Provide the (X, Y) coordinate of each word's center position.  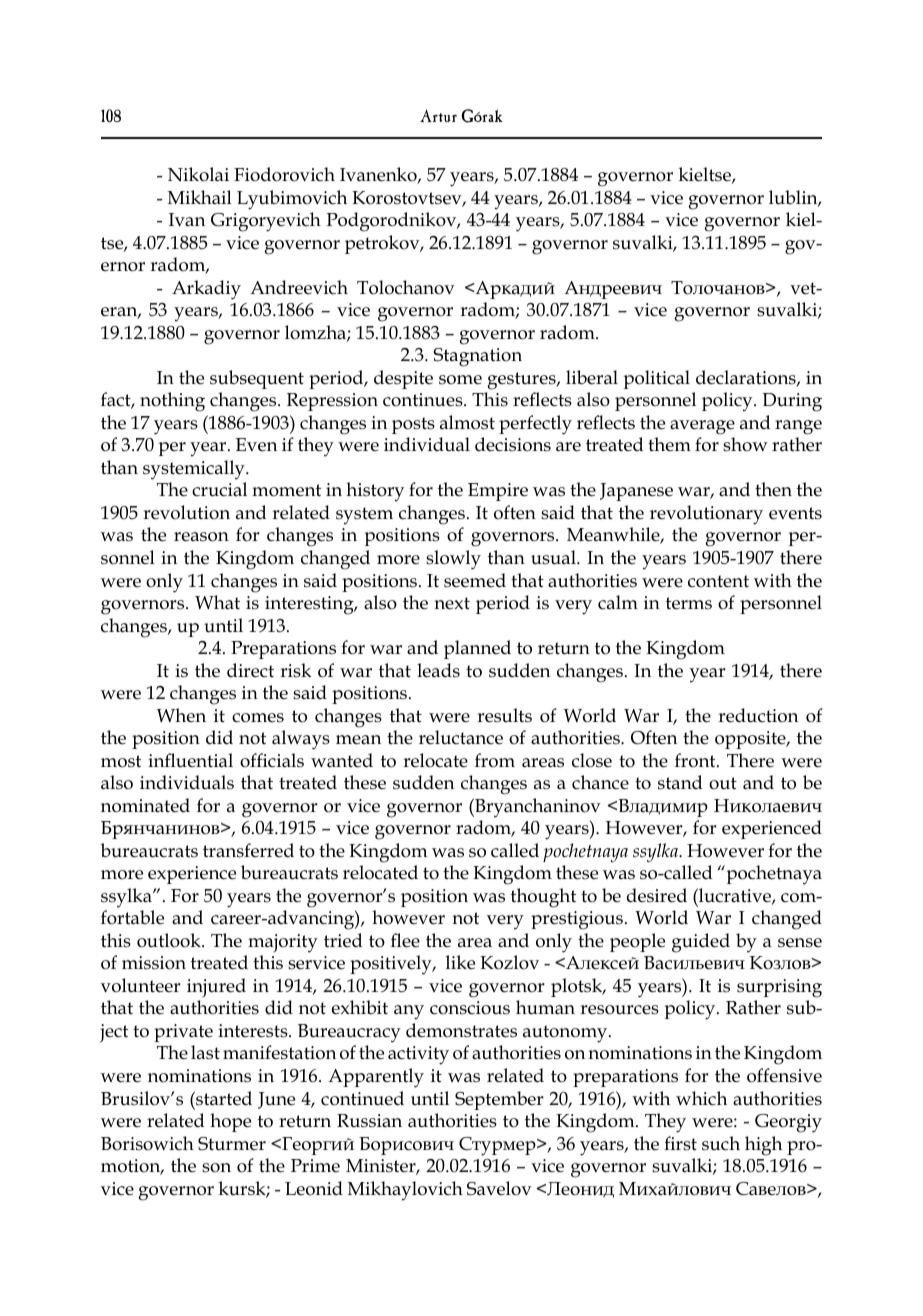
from (495, 760)
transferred (248, 850)
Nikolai (198, 174)
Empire (498, 492)
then (773, 489)
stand (680, 782)
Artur (438, 115)
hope (230, 1122)
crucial (219, 489)
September (499, 1100)
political (657, 379)
